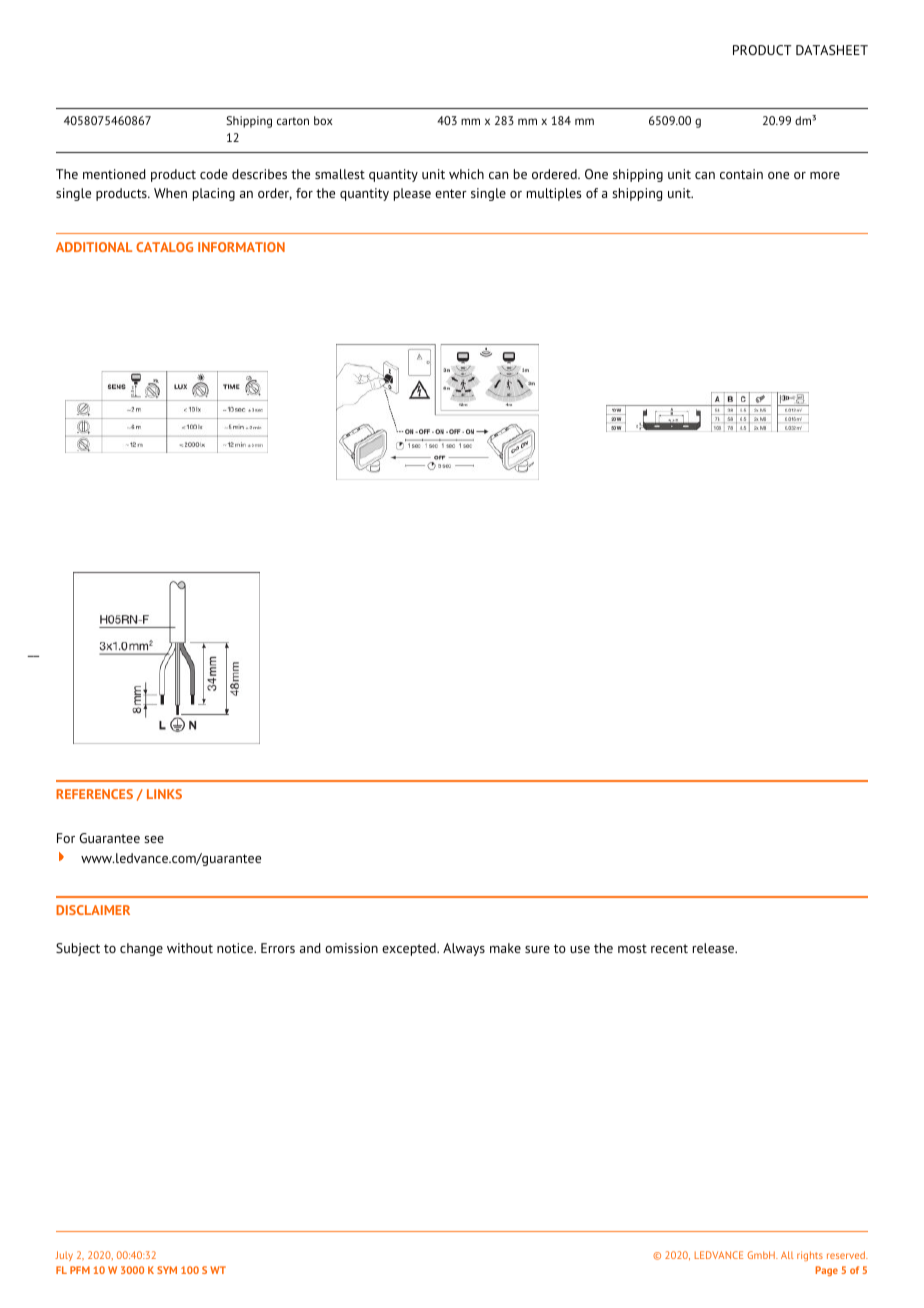 The width and height of the screenshot is (924, 1308). What do you see at coordinates (832, 50) in the screenshot?
I see `DATASHEET` at bounding box center [832, 50].
